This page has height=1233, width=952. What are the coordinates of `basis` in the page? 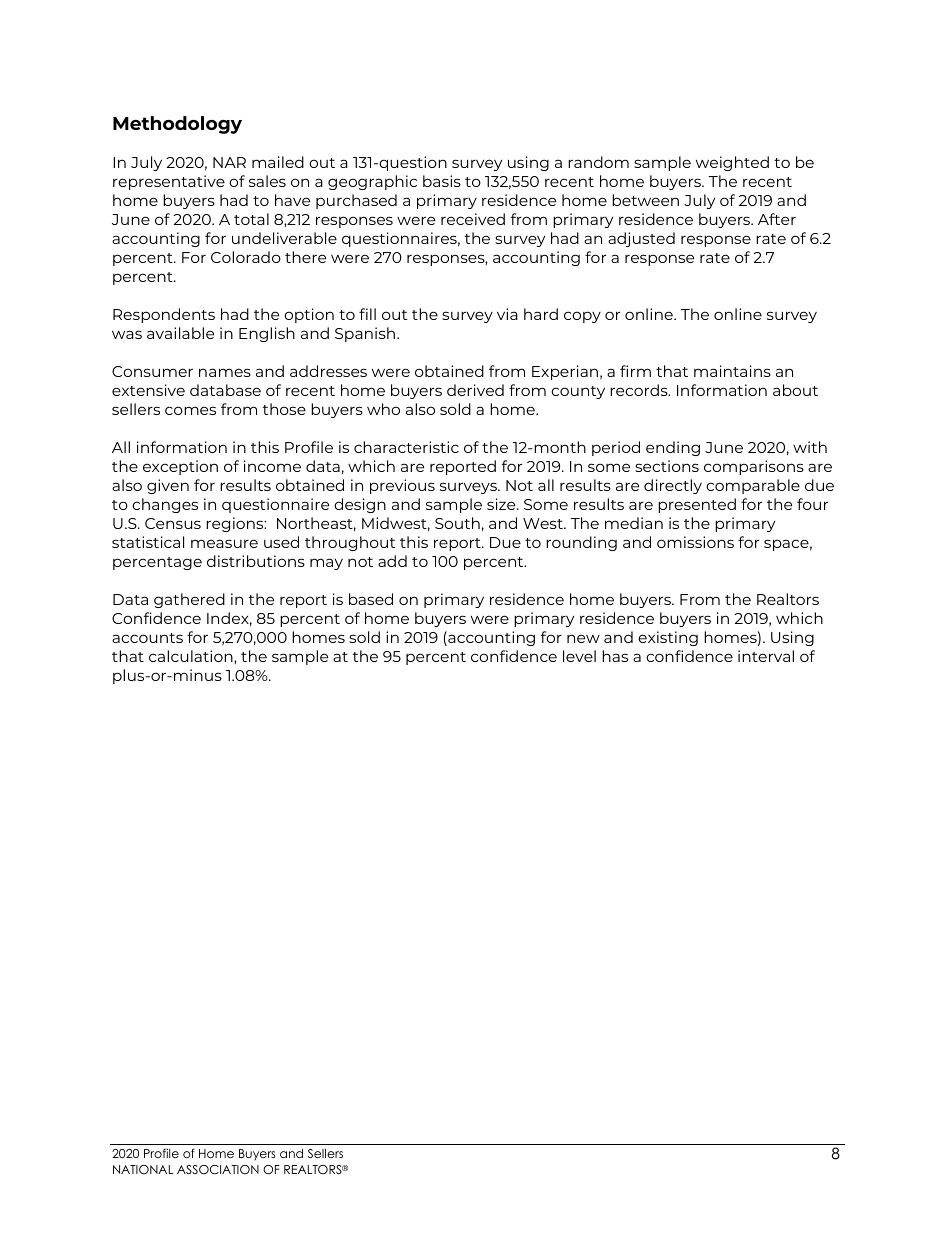 It's located at (442, 181).
